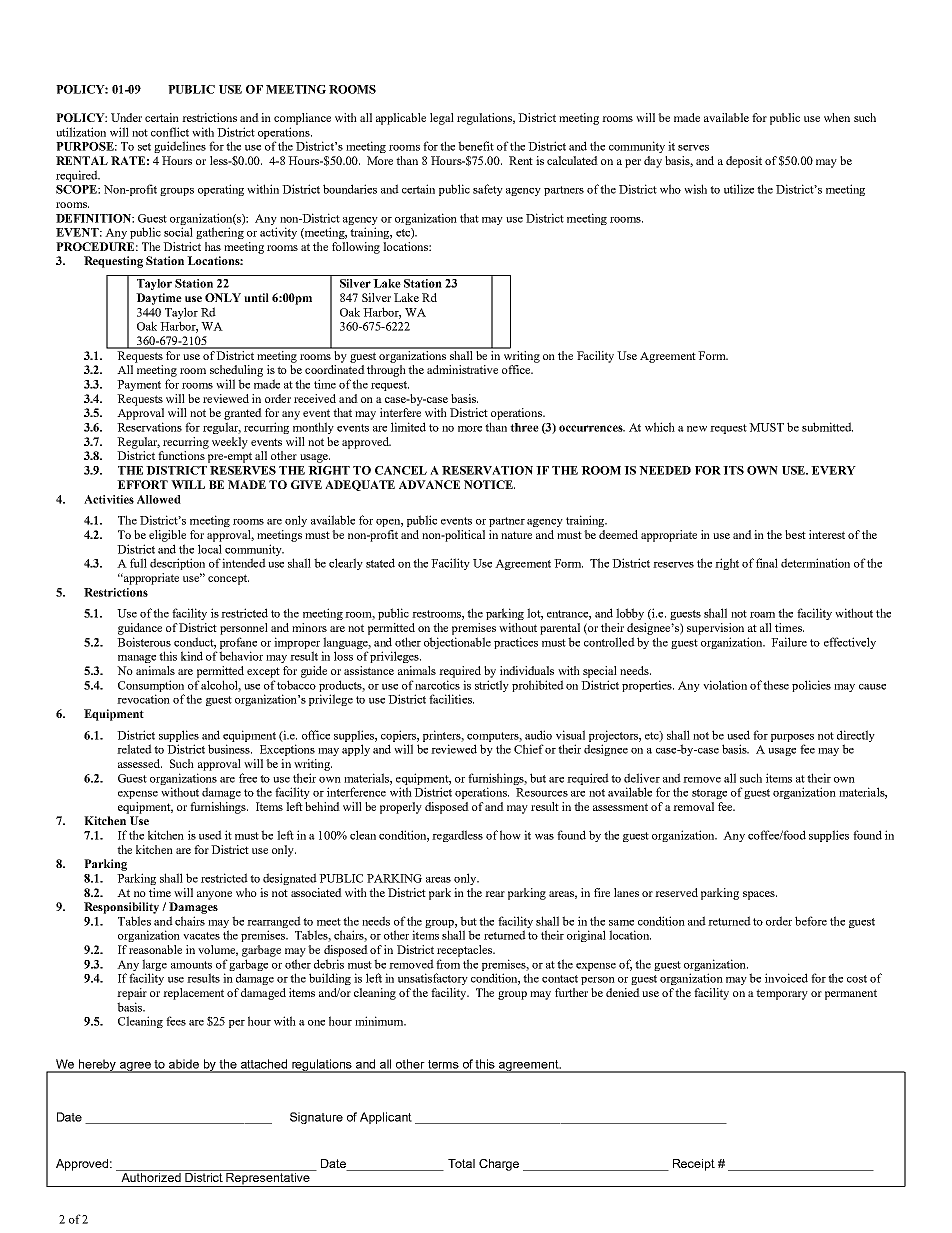  I want to click on Receipt, so click(694, 1165).
